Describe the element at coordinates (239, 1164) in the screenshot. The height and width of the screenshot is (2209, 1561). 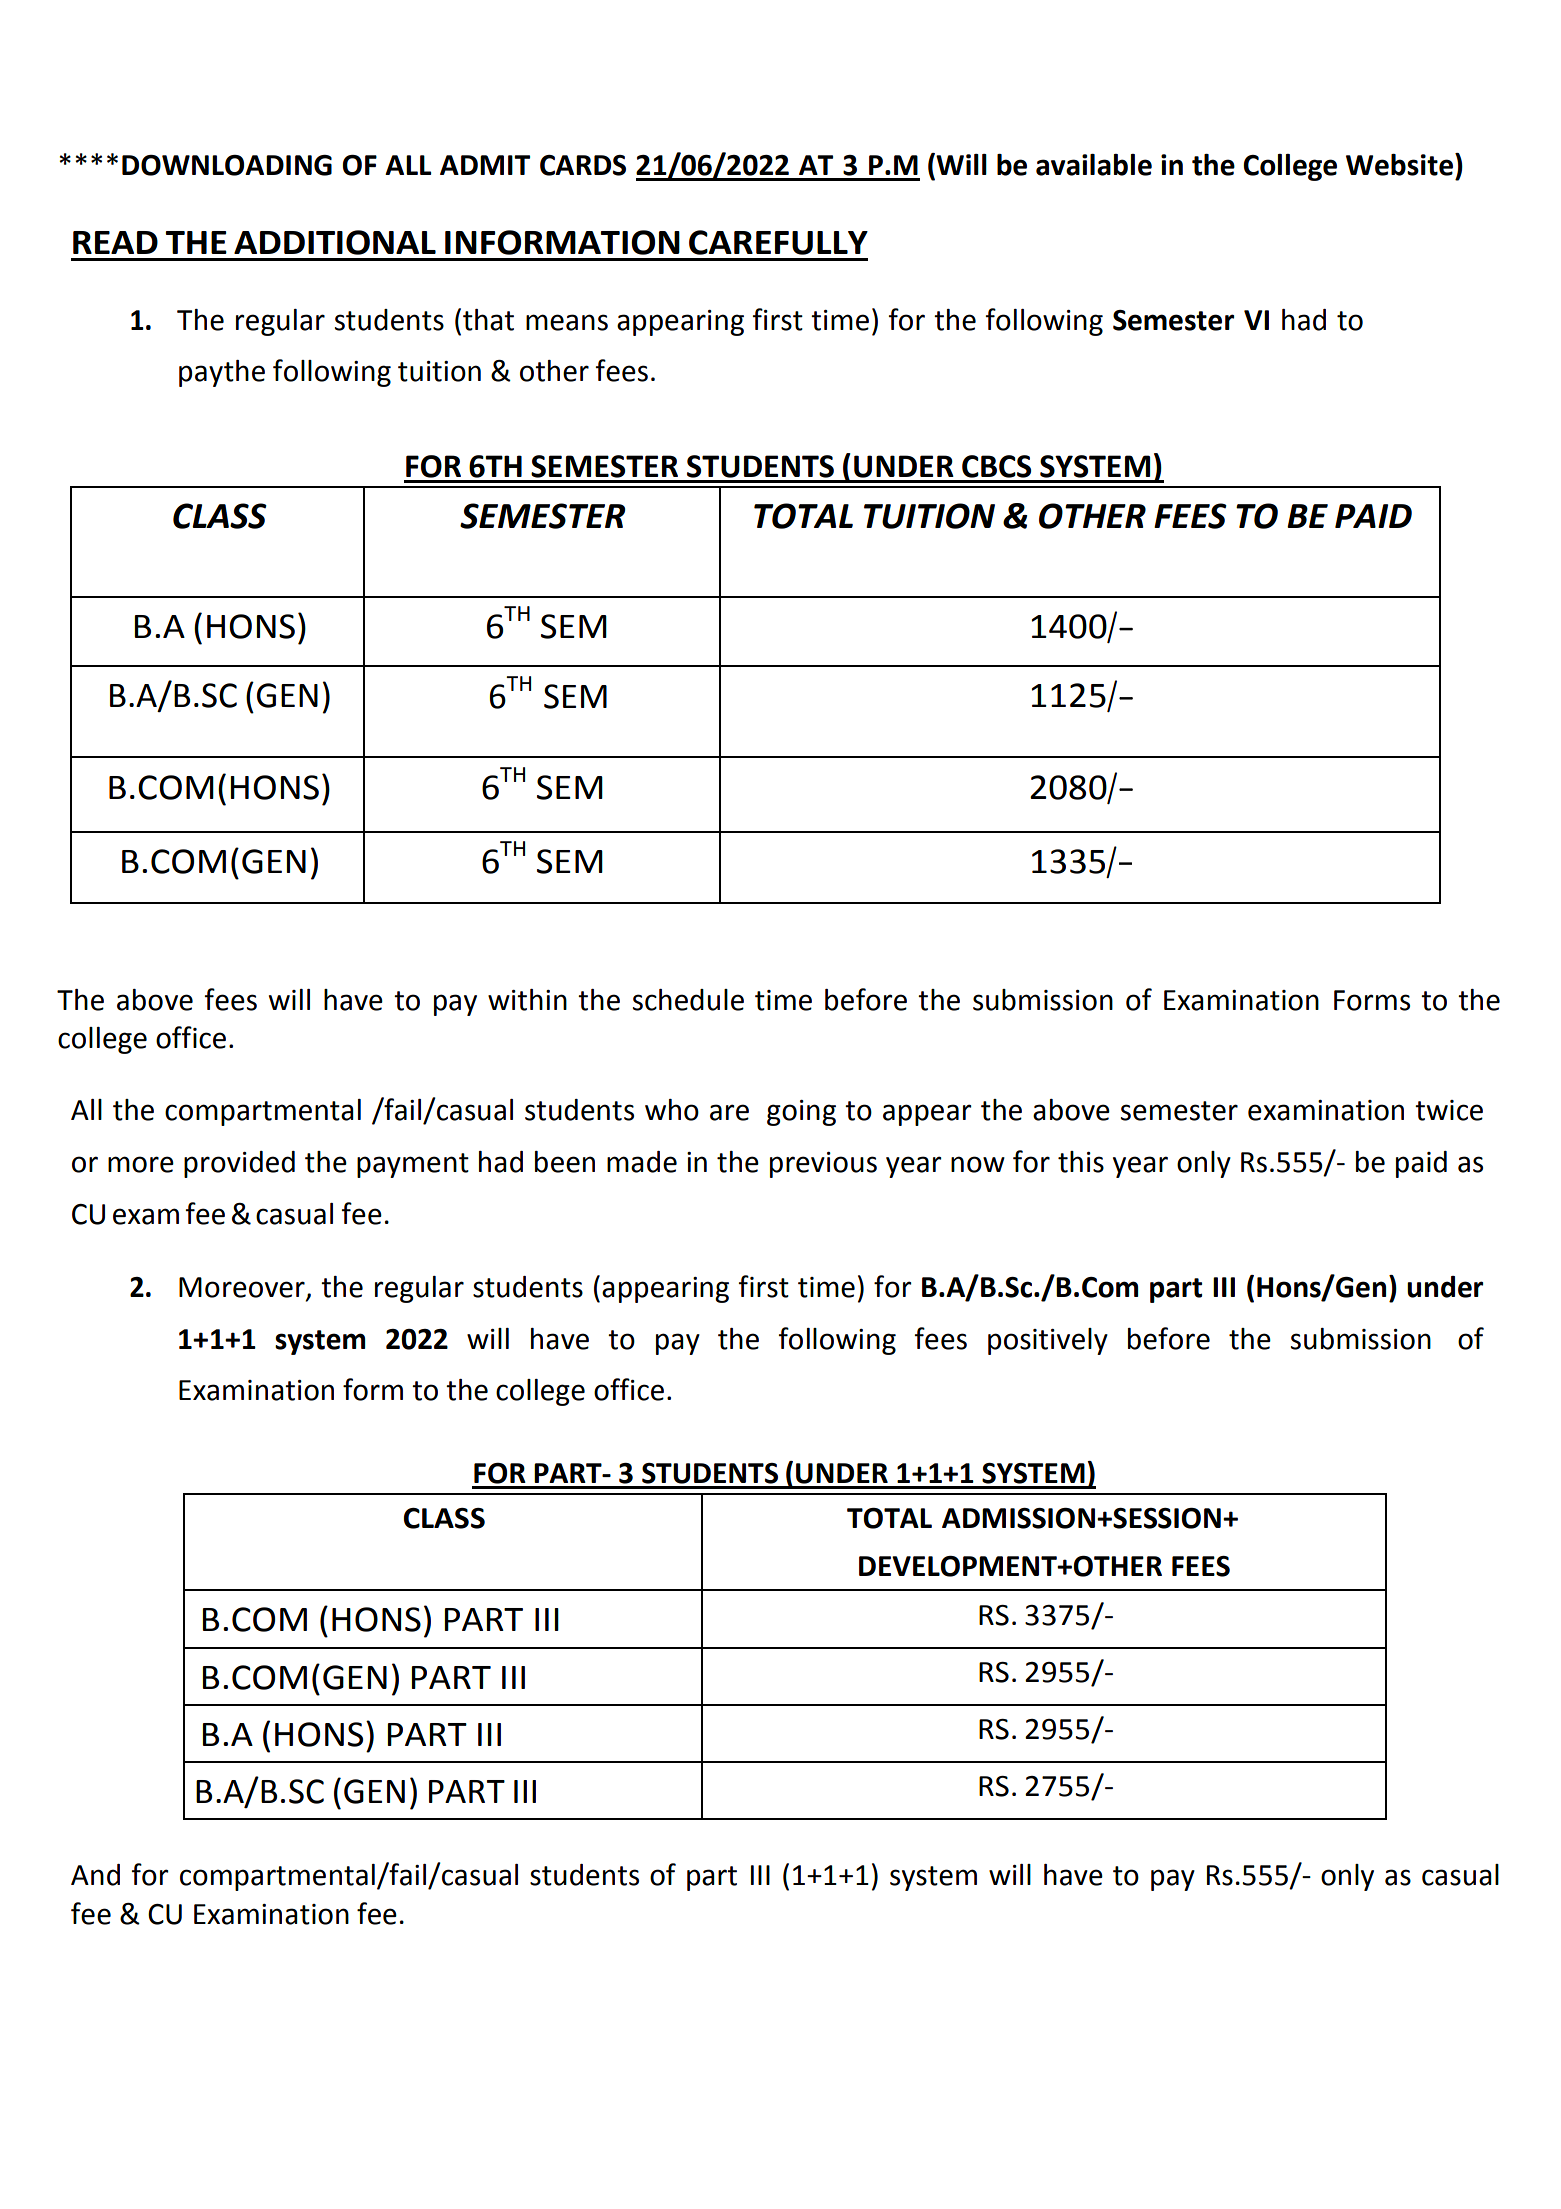
I see `provided` at that location.
